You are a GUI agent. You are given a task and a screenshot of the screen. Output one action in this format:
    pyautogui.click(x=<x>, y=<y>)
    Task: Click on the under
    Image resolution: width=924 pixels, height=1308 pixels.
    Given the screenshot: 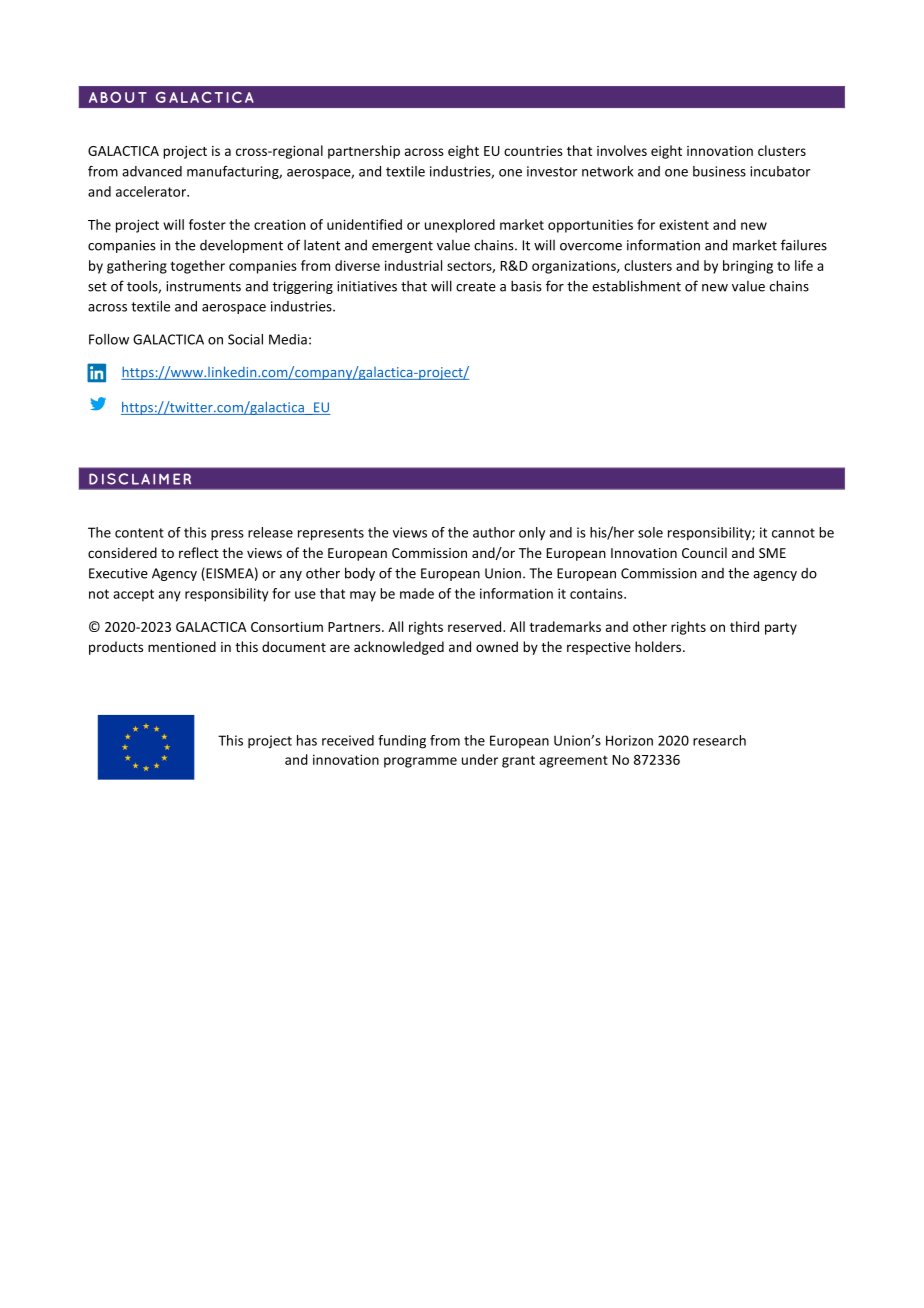 What is the action you would take?
    pyautogui.click(x=480, y=759)
